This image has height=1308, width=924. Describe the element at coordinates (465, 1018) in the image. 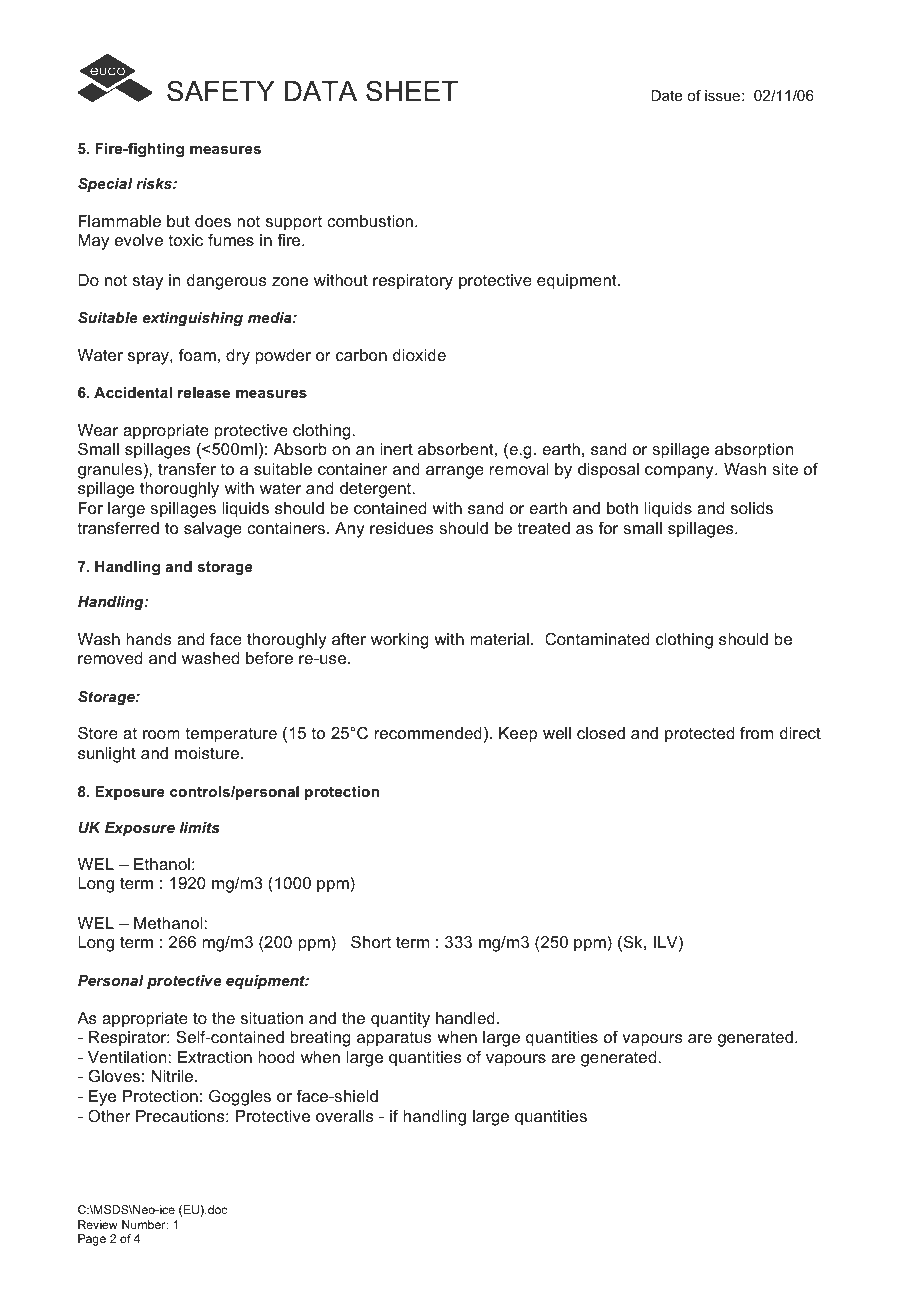

I see `handled` at that location.
